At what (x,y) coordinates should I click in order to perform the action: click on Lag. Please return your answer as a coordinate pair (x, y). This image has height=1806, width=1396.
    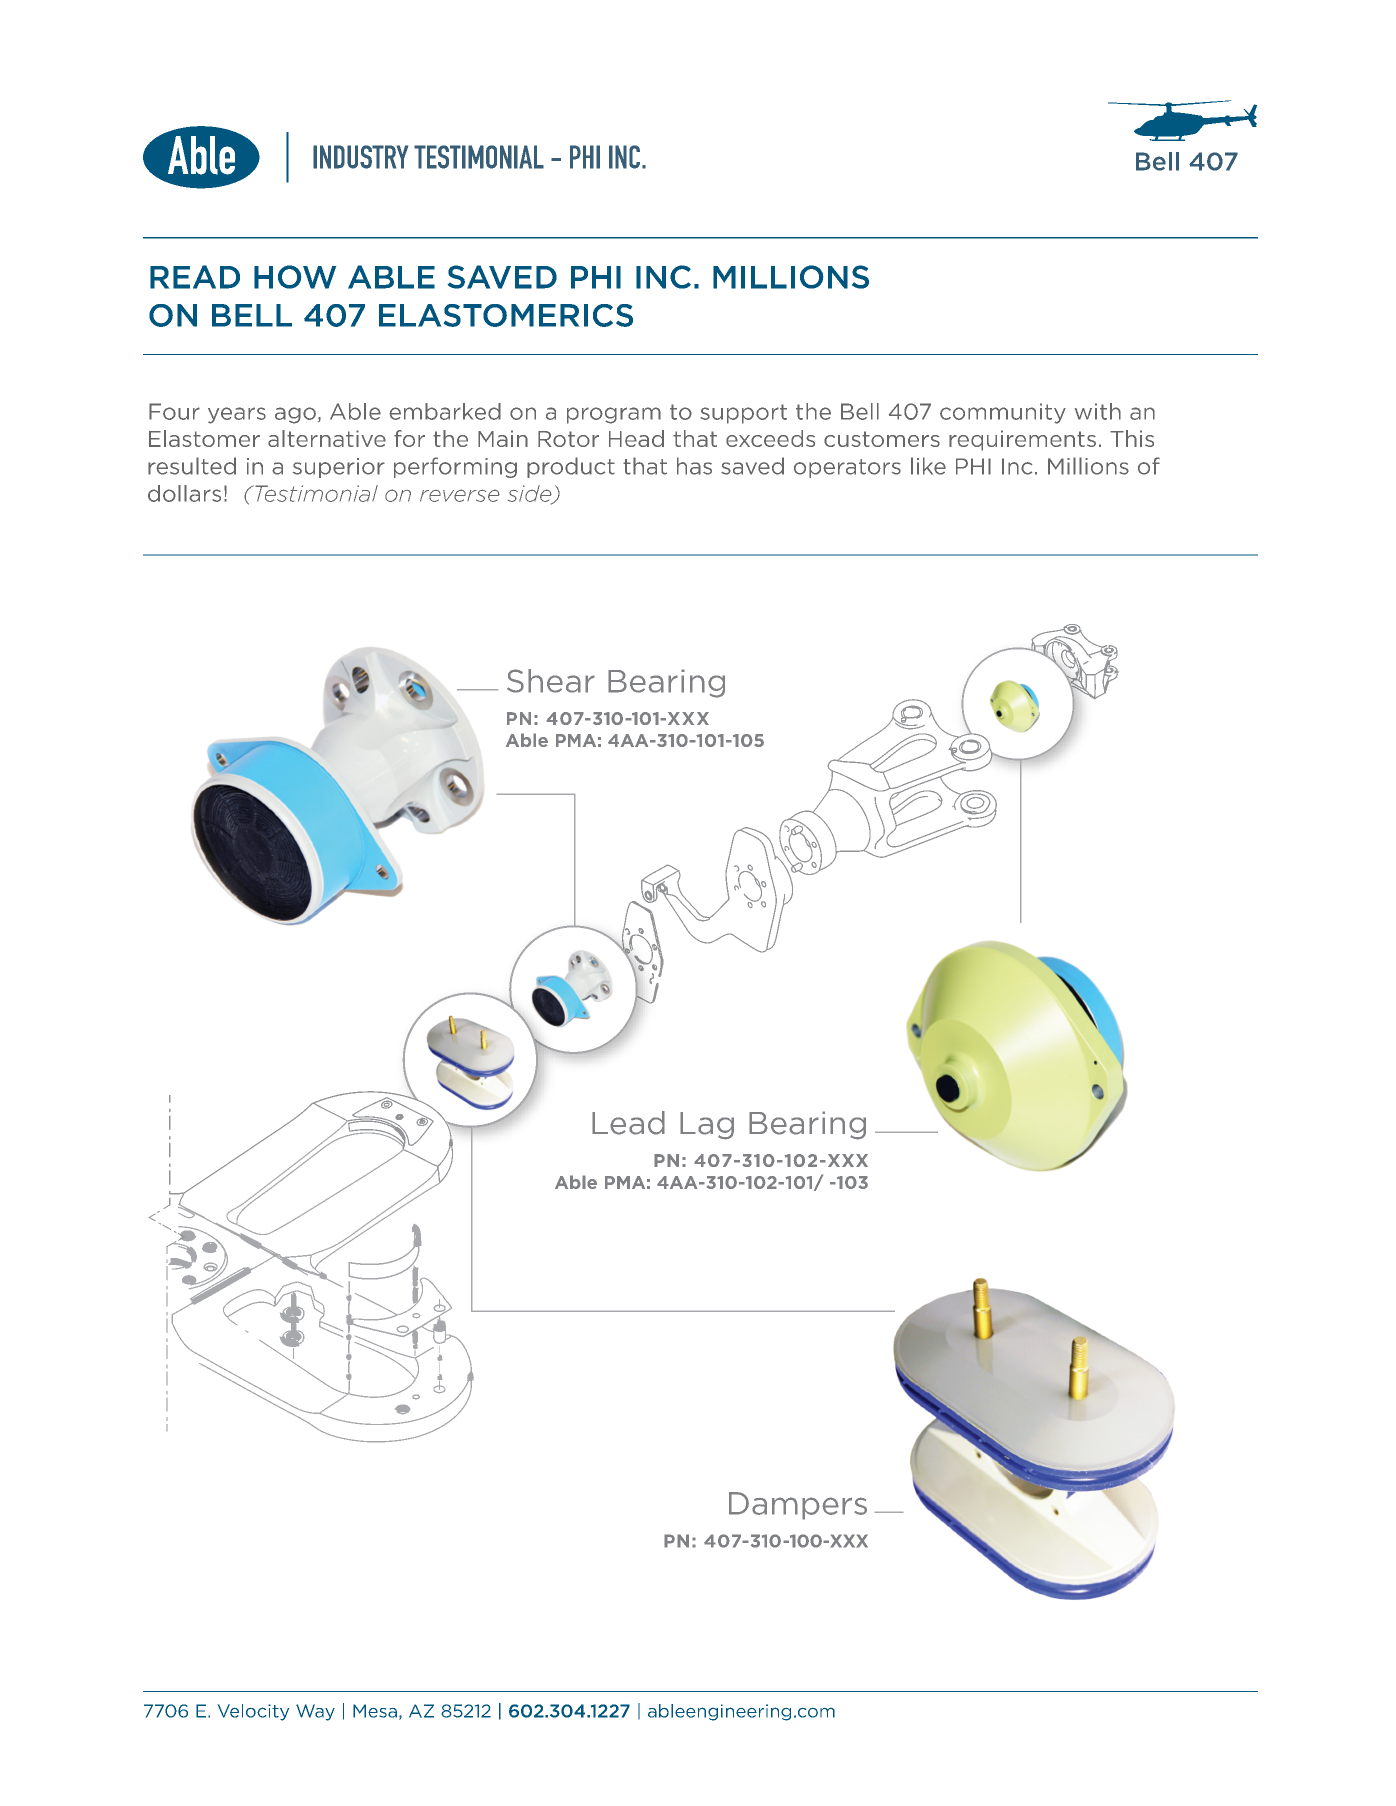
    Looking at the image, I should click on (707, 1126).
